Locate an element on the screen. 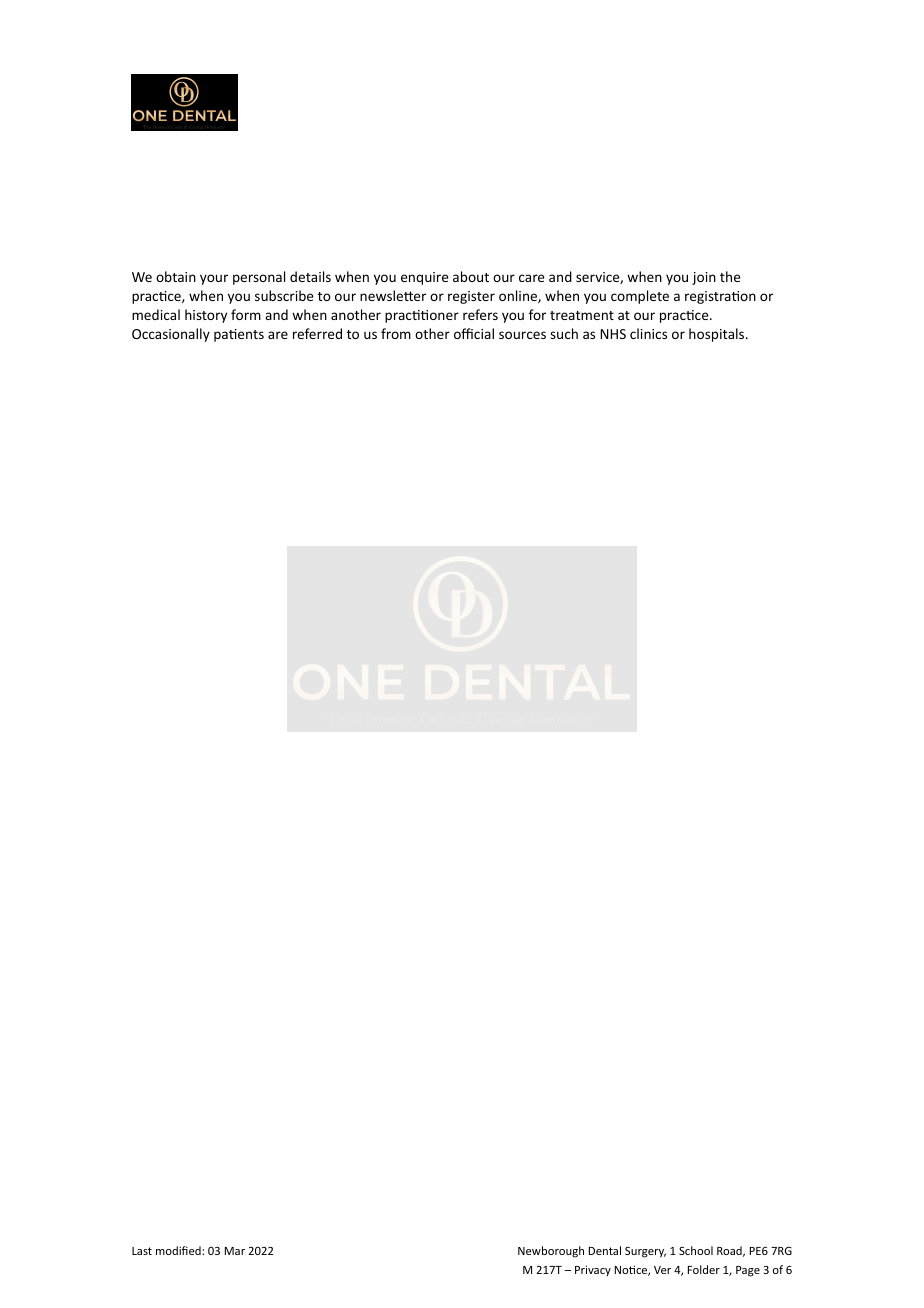 This screenshot has height=1308, width=924. Mar is located at coordinates (235, 1251).
